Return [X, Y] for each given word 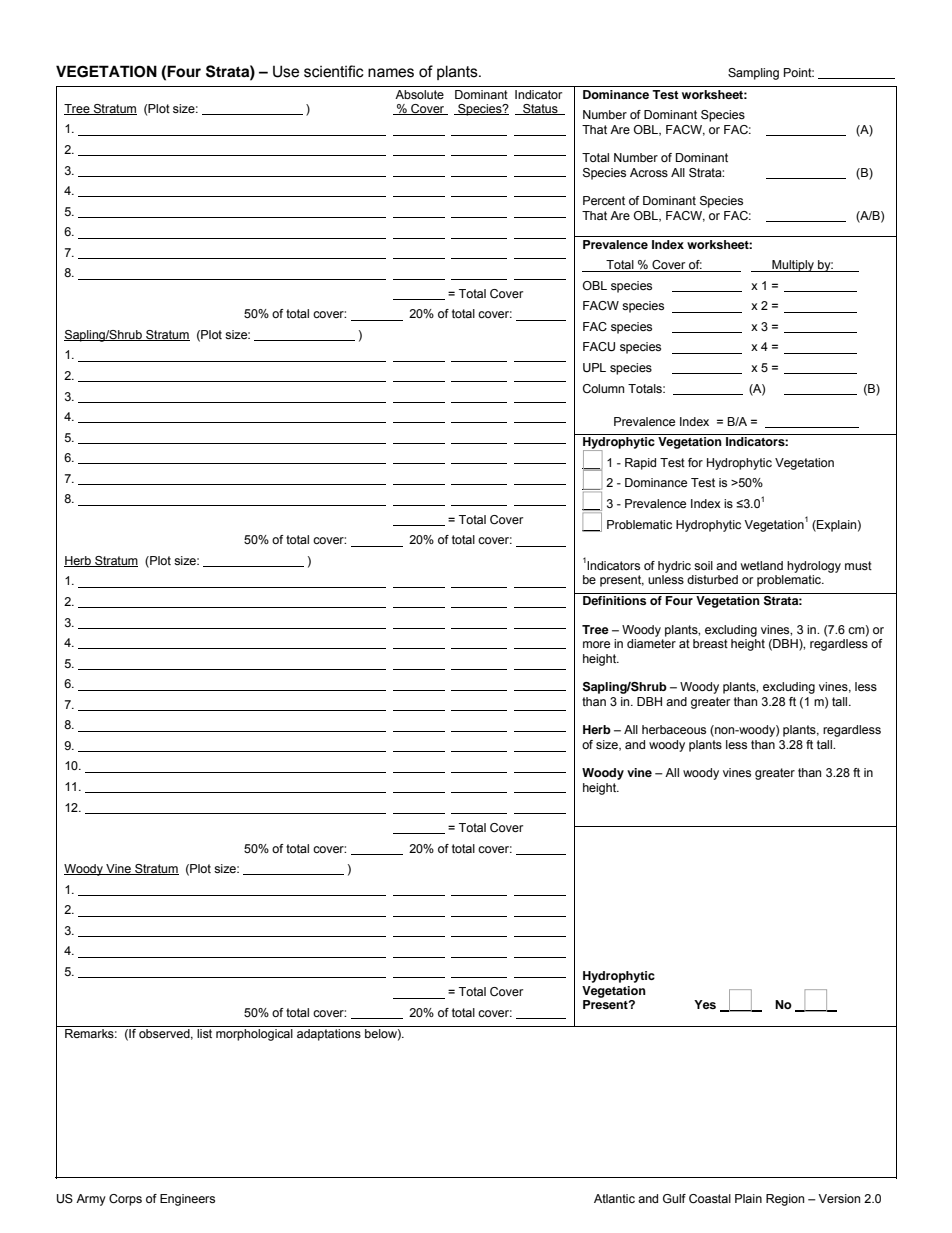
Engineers [187, 1200]
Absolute [419, 94]
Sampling [753, 74]
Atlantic [614, 1198]
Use [286, 71]
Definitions [614, 600]
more [596, 644]
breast [710, 643]
